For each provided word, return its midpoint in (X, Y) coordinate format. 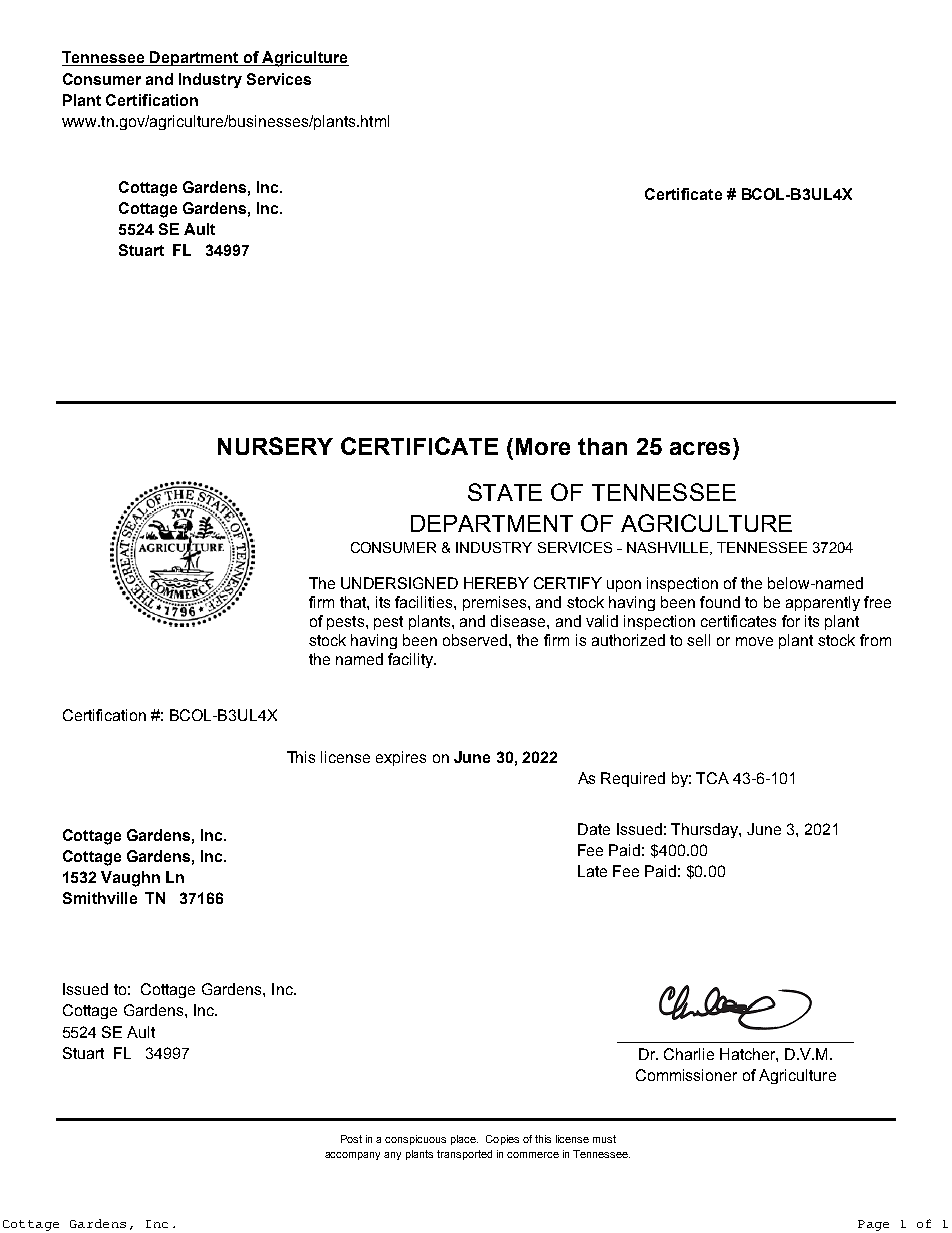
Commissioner (686, 1075)
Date (594, 829)
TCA (712, 778)
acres (700, 448)
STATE (505, 492)
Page (873, 1225)
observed (476, 640)
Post (351, 1139)
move (754, 641)
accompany (352, 1156)
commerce (533, 1155)
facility (412, 660)
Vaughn (130, 879)
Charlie (689, 1054)
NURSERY (275, 446)
